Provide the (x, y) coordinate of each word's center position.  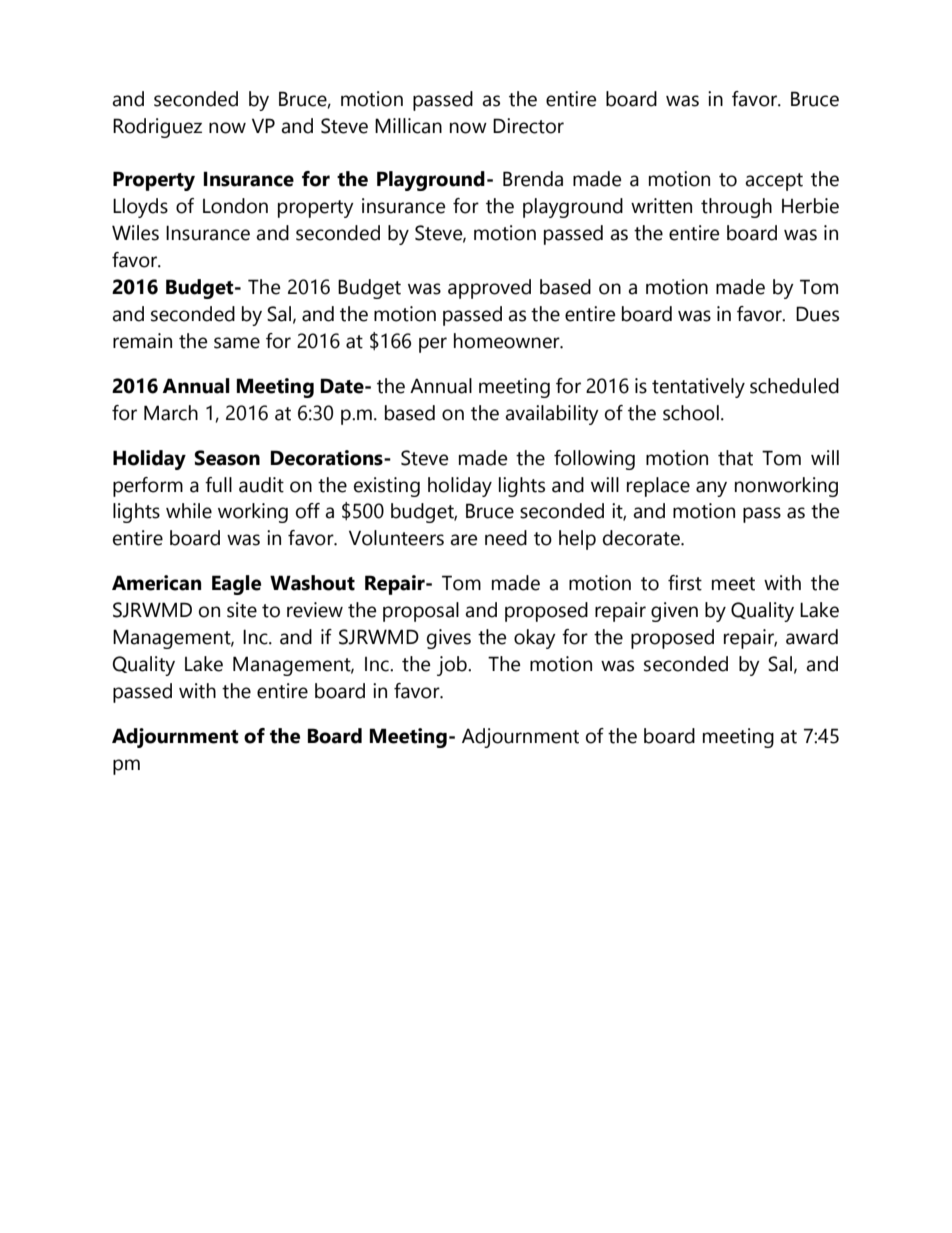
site (242, 610)
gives (449, 639)
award (812, 637)
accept (774, 182)
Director (528, 126)
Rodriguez (157, 128)
